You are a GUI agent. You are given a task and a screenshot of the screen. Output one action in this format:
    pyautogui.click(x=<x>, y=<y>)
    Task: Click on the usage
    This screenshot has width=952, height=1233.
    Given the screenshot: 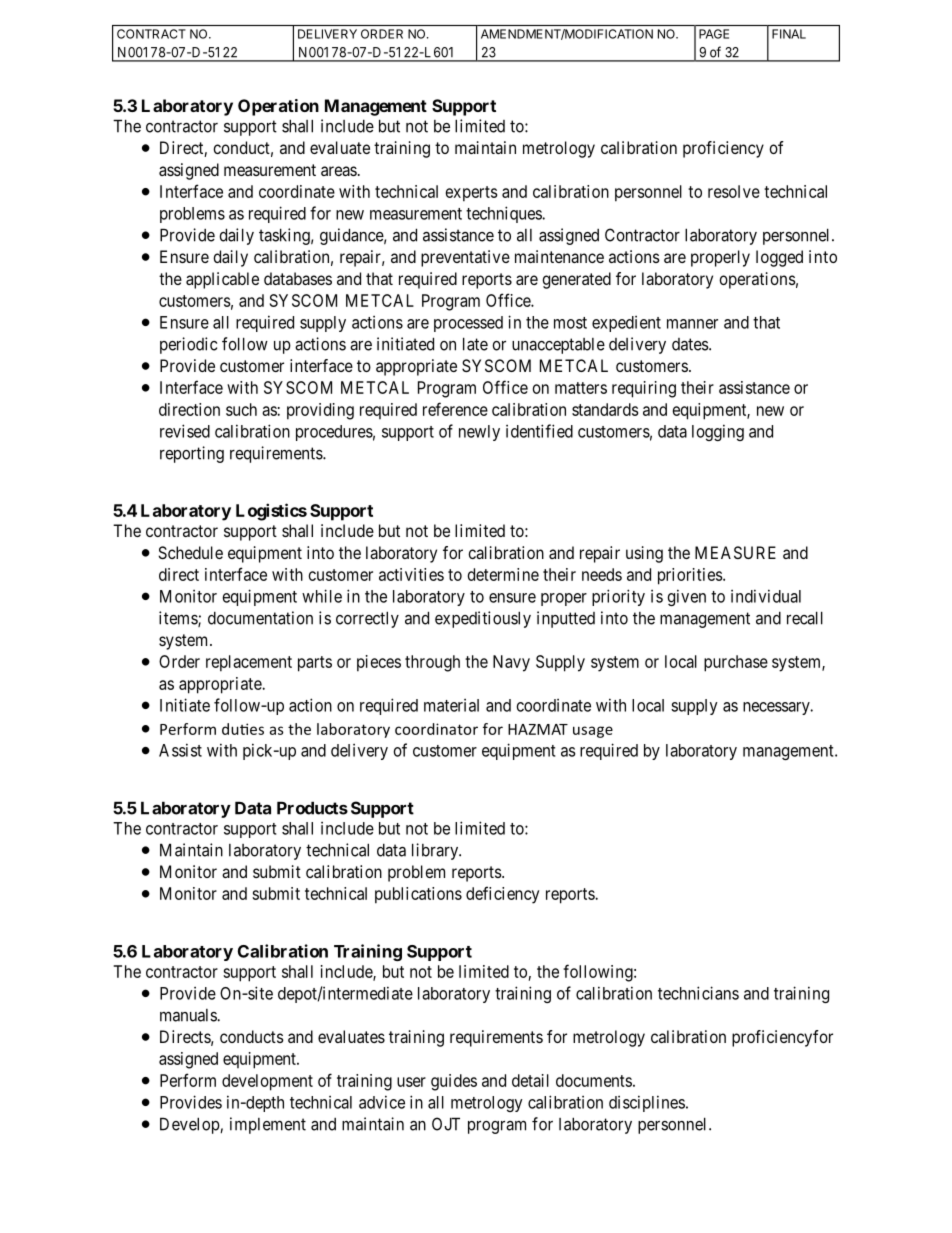 What is the action you would take?
    pyautogui.click(x=593, y=732)
